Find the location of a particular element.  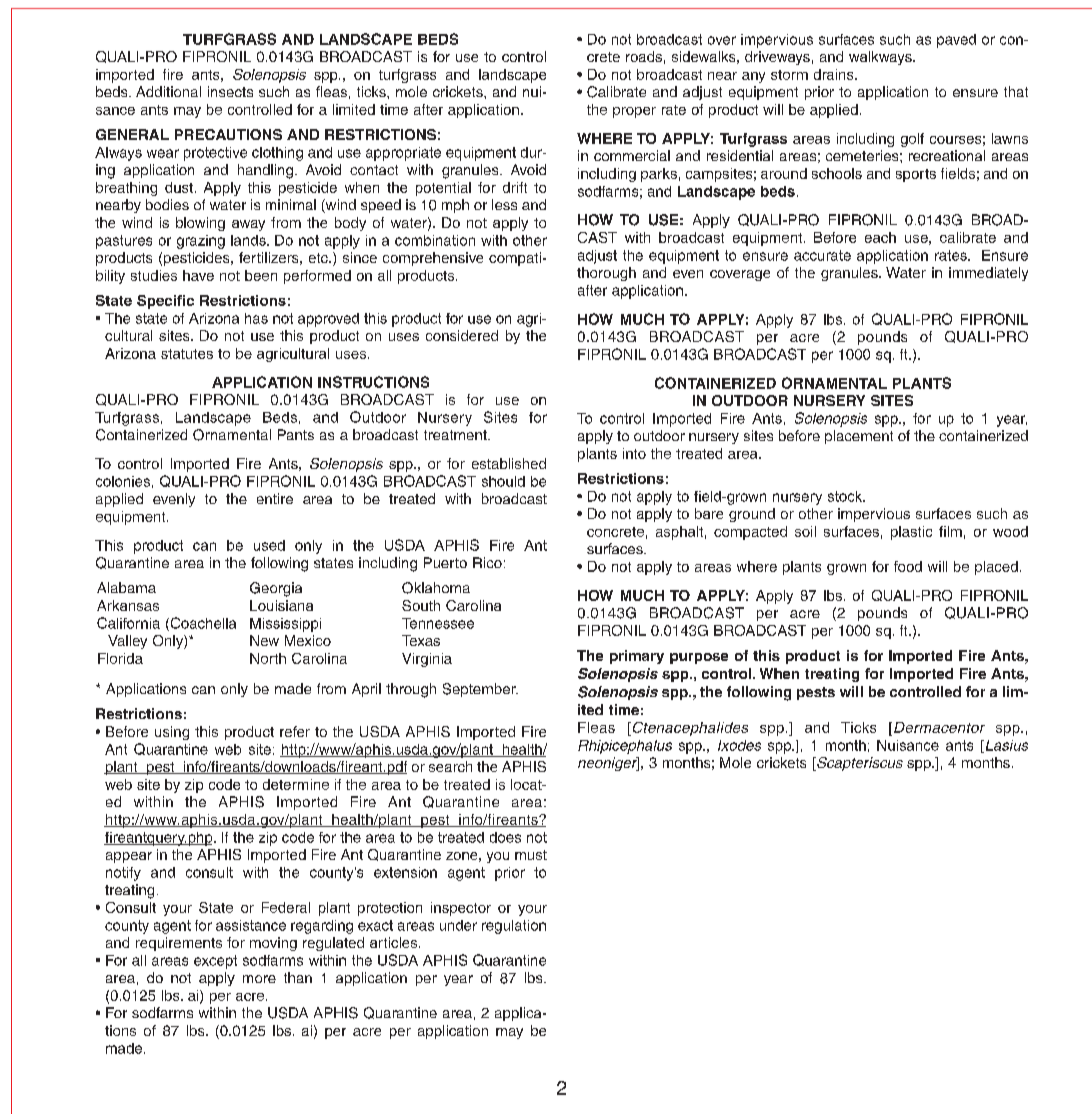

except is located at coordinates (215, 962).
